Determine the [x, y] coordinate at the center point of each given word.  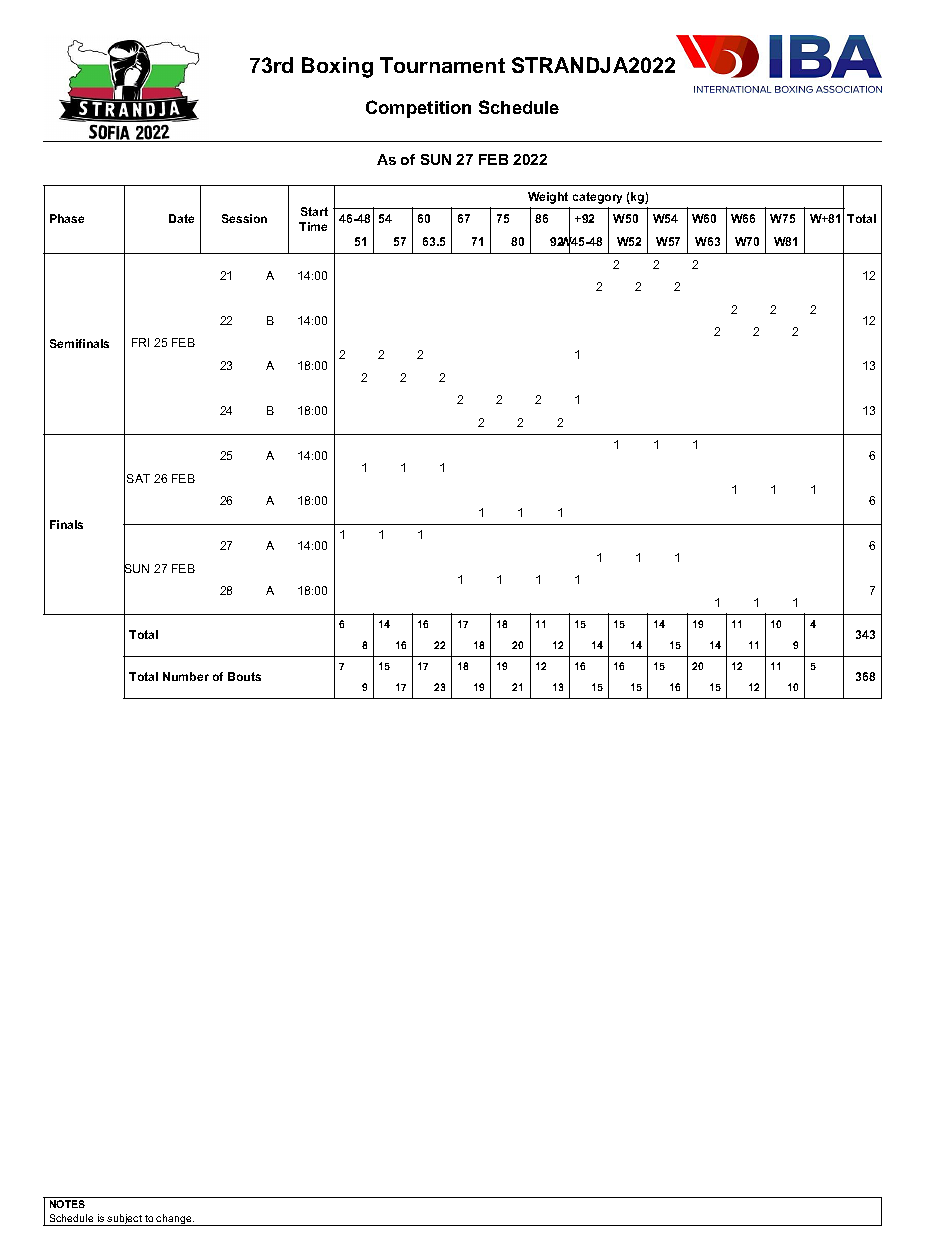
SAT [138, 478]
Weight [548, 198]
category [597, 198]
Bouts [244, 676]
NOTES [67, 1204]
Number [186, 676]
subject [125, 1220]
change [174, 1220]
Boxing [337, 67]
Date [181, 218]
